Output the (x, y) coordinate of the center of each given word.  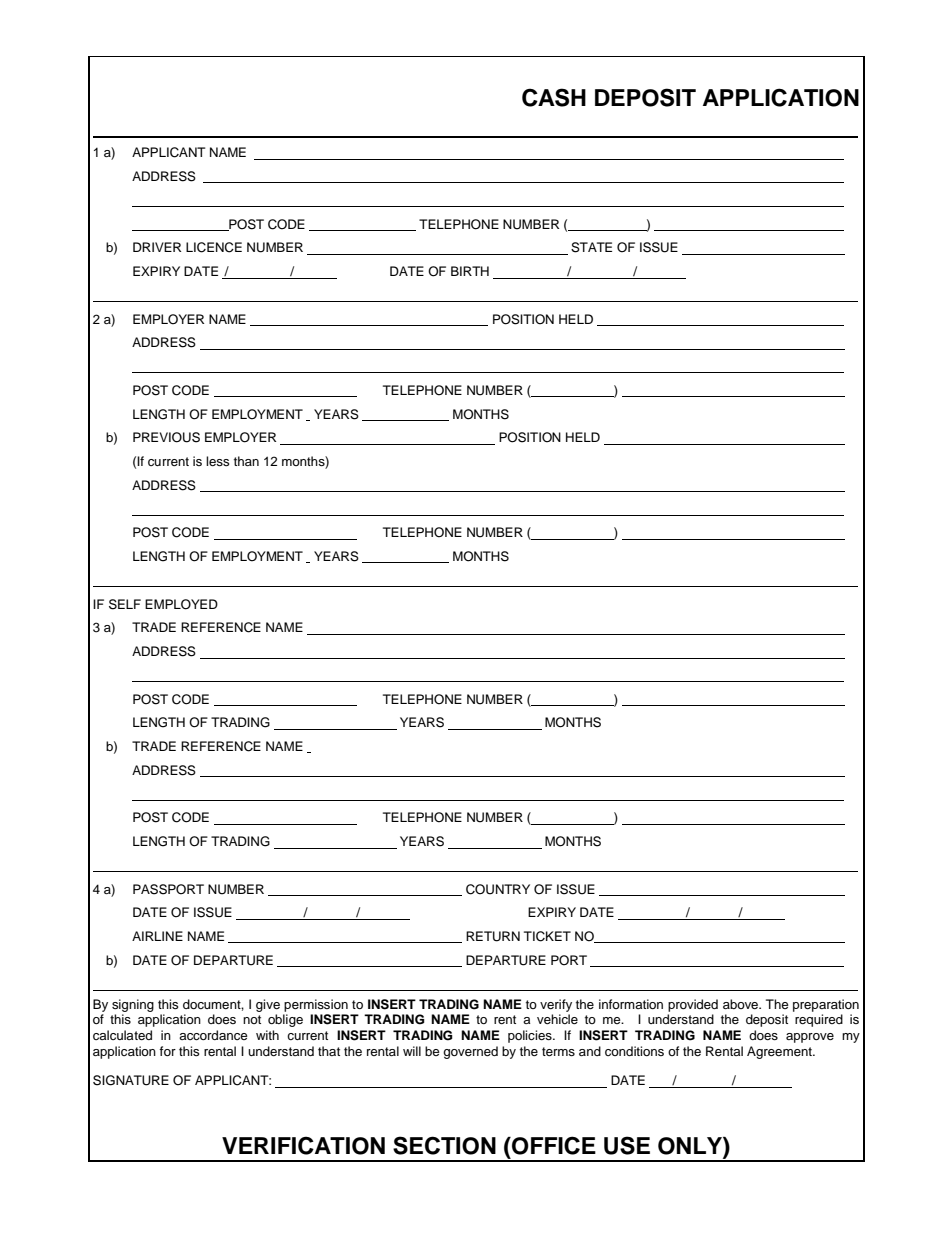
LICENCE (214, 247)
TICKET (547, 936)
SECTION (444, 1145)
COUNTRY (498, 889)
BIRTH (470, 271)
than (246, 461)
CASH (554, 97)
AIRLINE (157, 936)
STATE (591, 247)
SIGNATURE (131, 1080)
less (217, 461)
